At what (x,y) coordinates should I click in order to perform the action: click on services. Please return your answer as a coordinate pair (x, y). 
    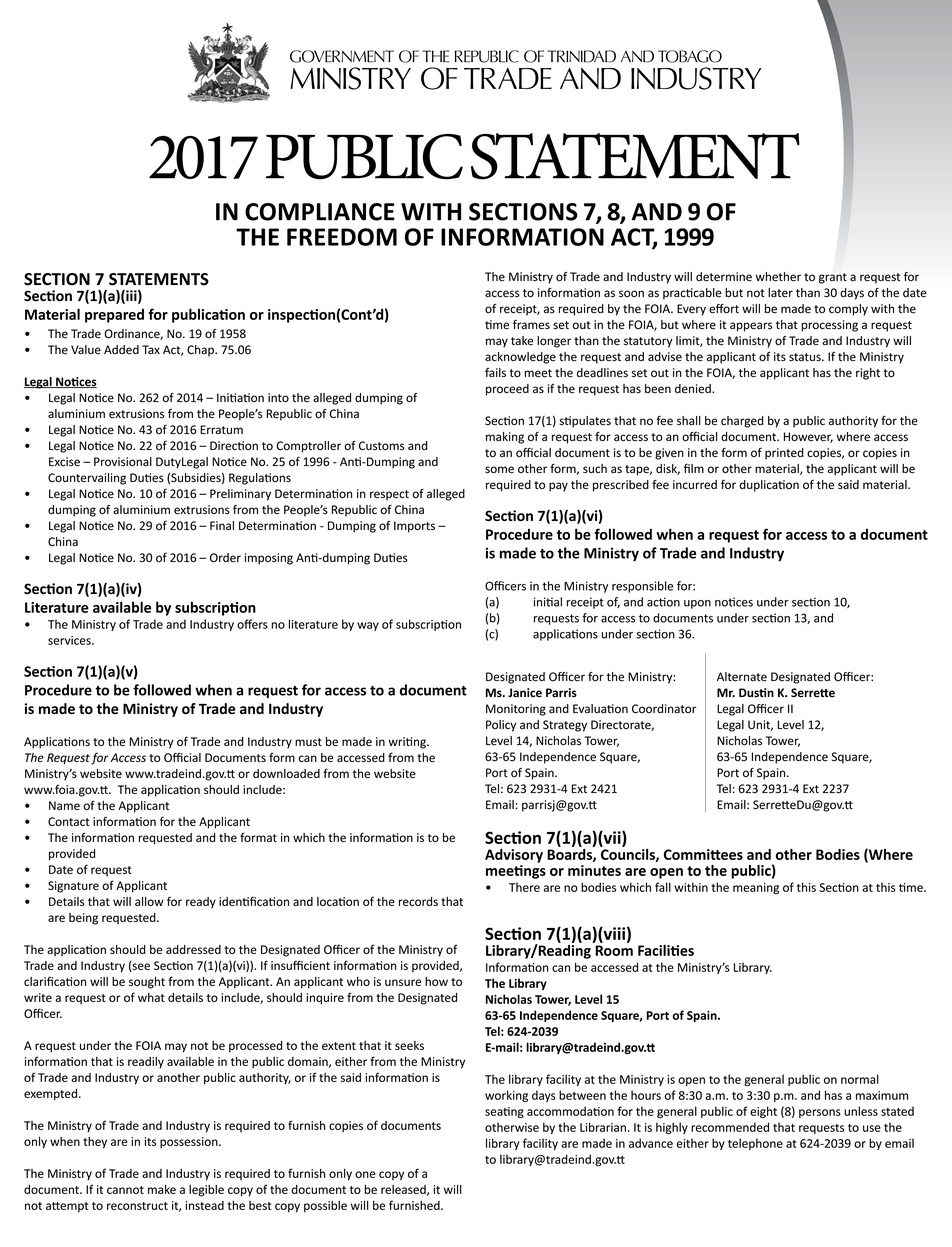
    Looking at the image, I should click on (70, 640).
